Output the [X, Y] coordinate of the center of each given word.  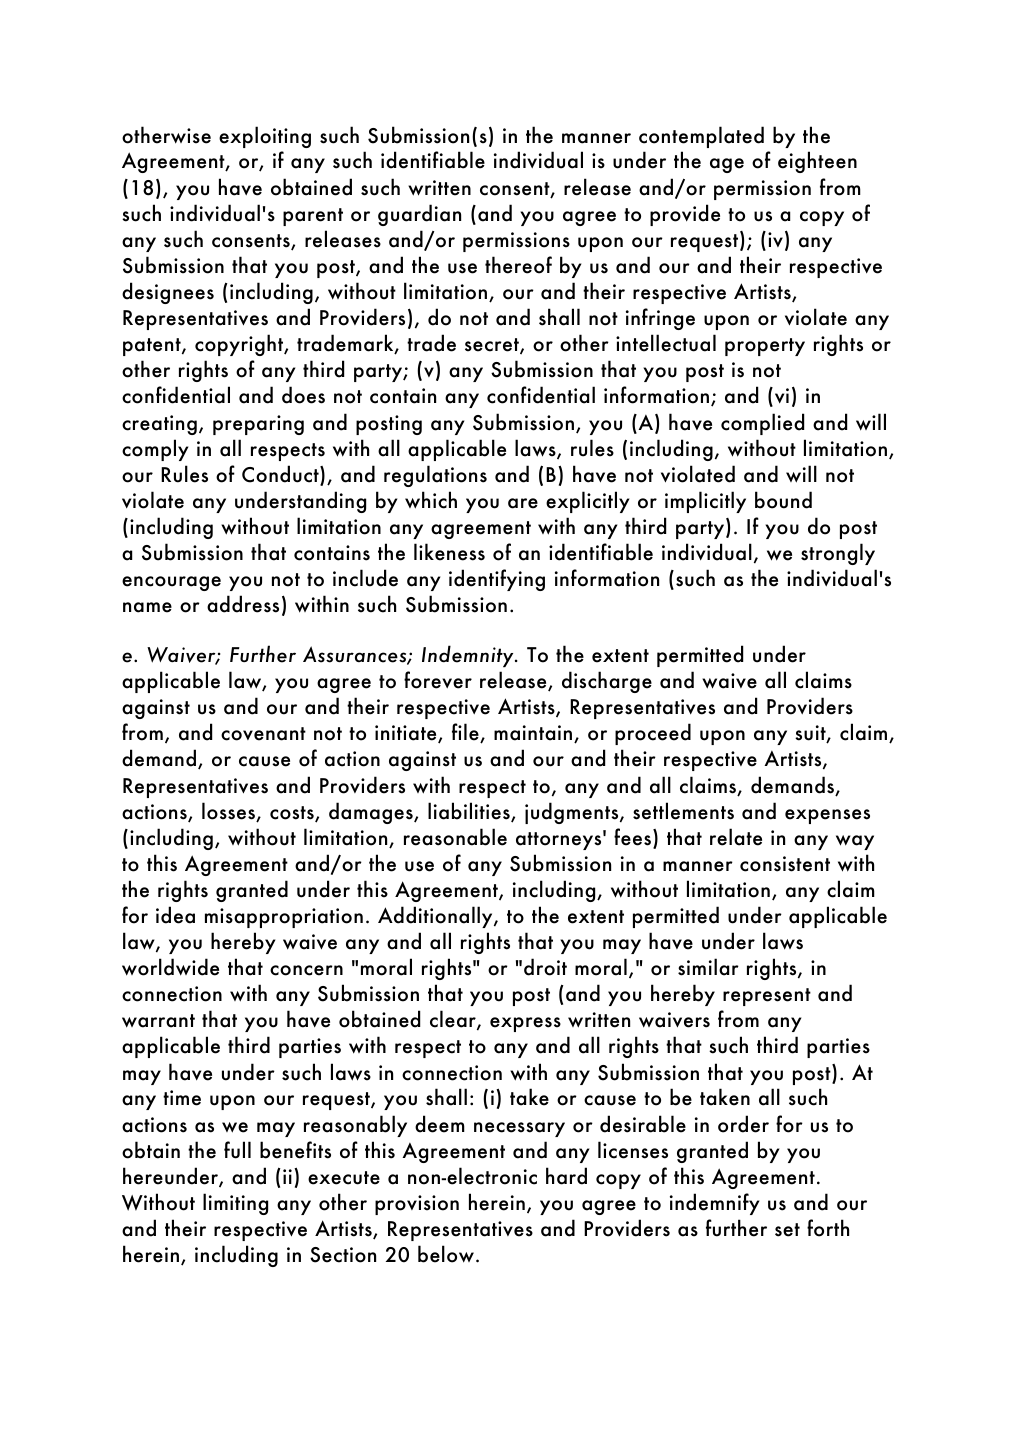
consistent [785, 864]
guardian [419, 215]
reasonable [455, 837]
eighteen [817, 162]
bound [783, 500]
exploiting [265, 137]
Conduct [281, 475]
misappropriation [284, 918]
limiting [235, 1204]
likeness [449, 552]
